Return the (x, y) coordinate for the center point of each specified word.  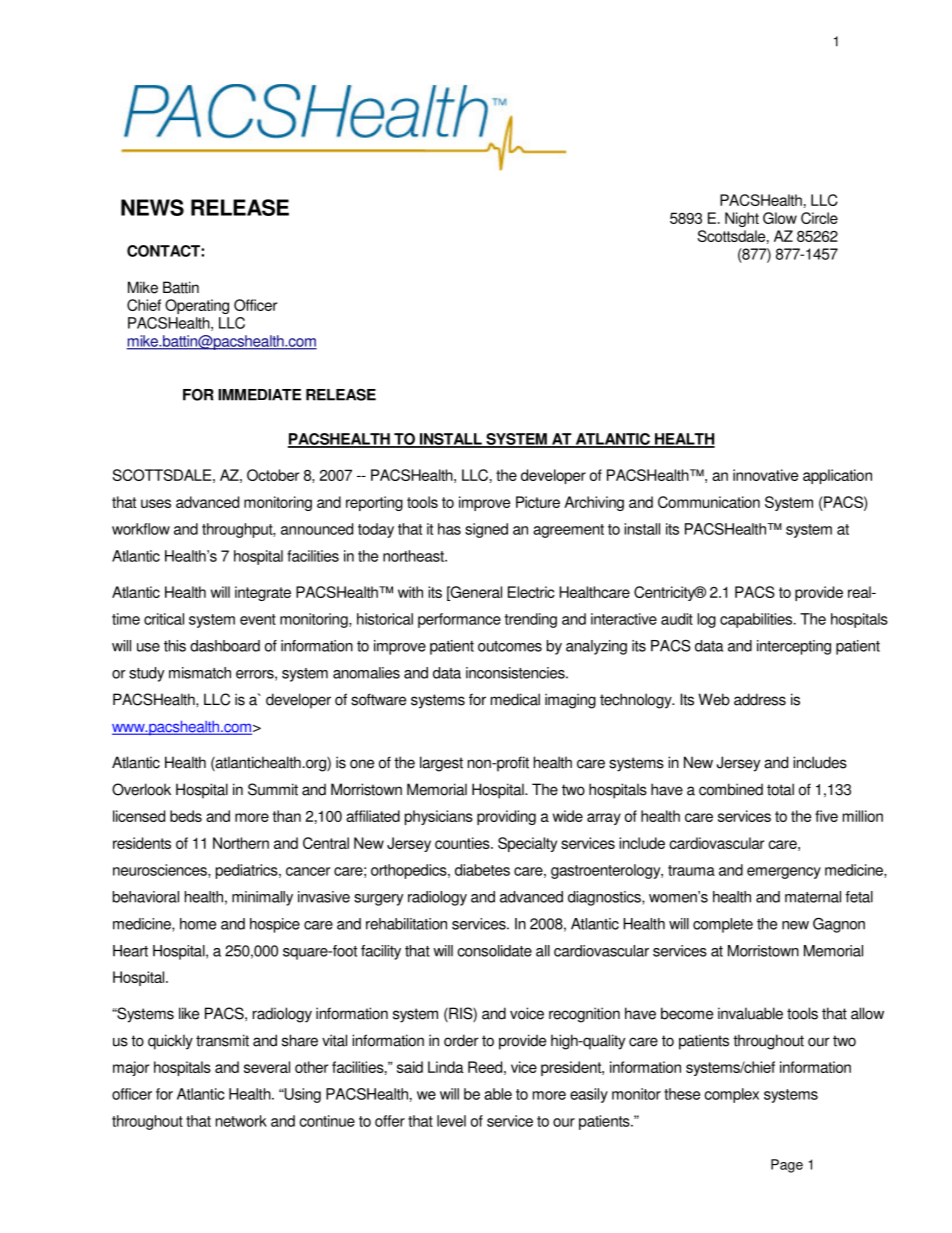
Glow (780, 218)
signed (486, 530)
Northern (241, 843)
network (241, 1121)
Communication (709, 502)
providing (506, 817)
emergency (784, 873)
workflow (141, 529)
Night (742, 219)
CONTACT (164, 251)
